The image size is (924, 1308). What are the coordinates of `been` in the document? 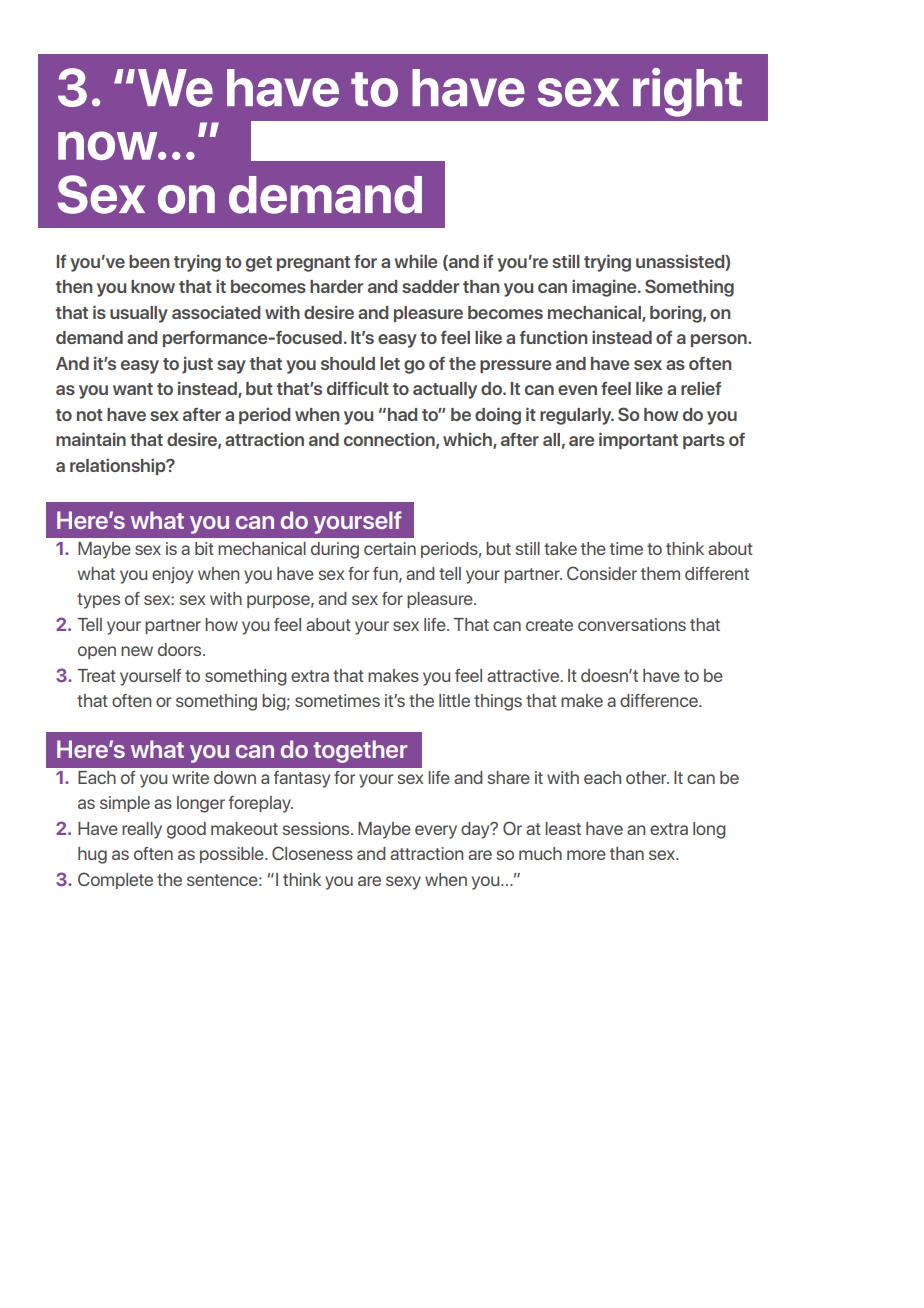 It's located at (149, 261).
